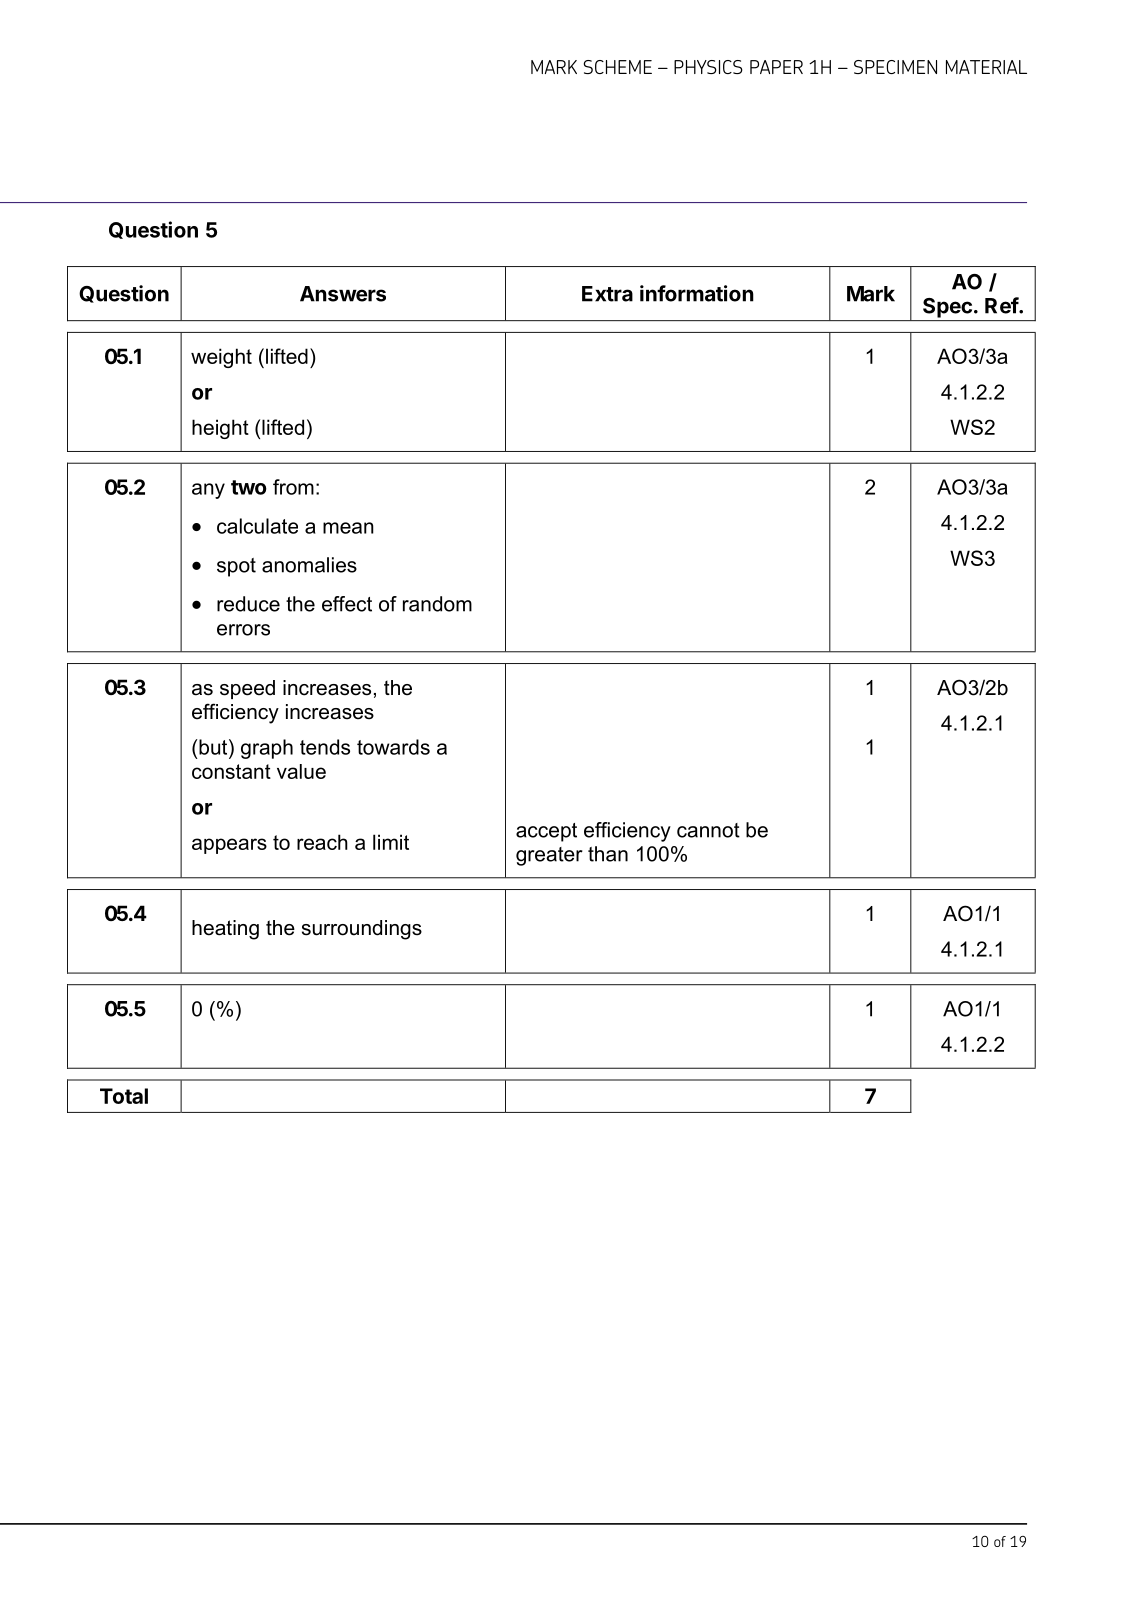 The height and width of the image is (1605, 1135). What do you see at coordinates (221, 358) in the image?
I see `weight` at bounding box center [221, 358].
